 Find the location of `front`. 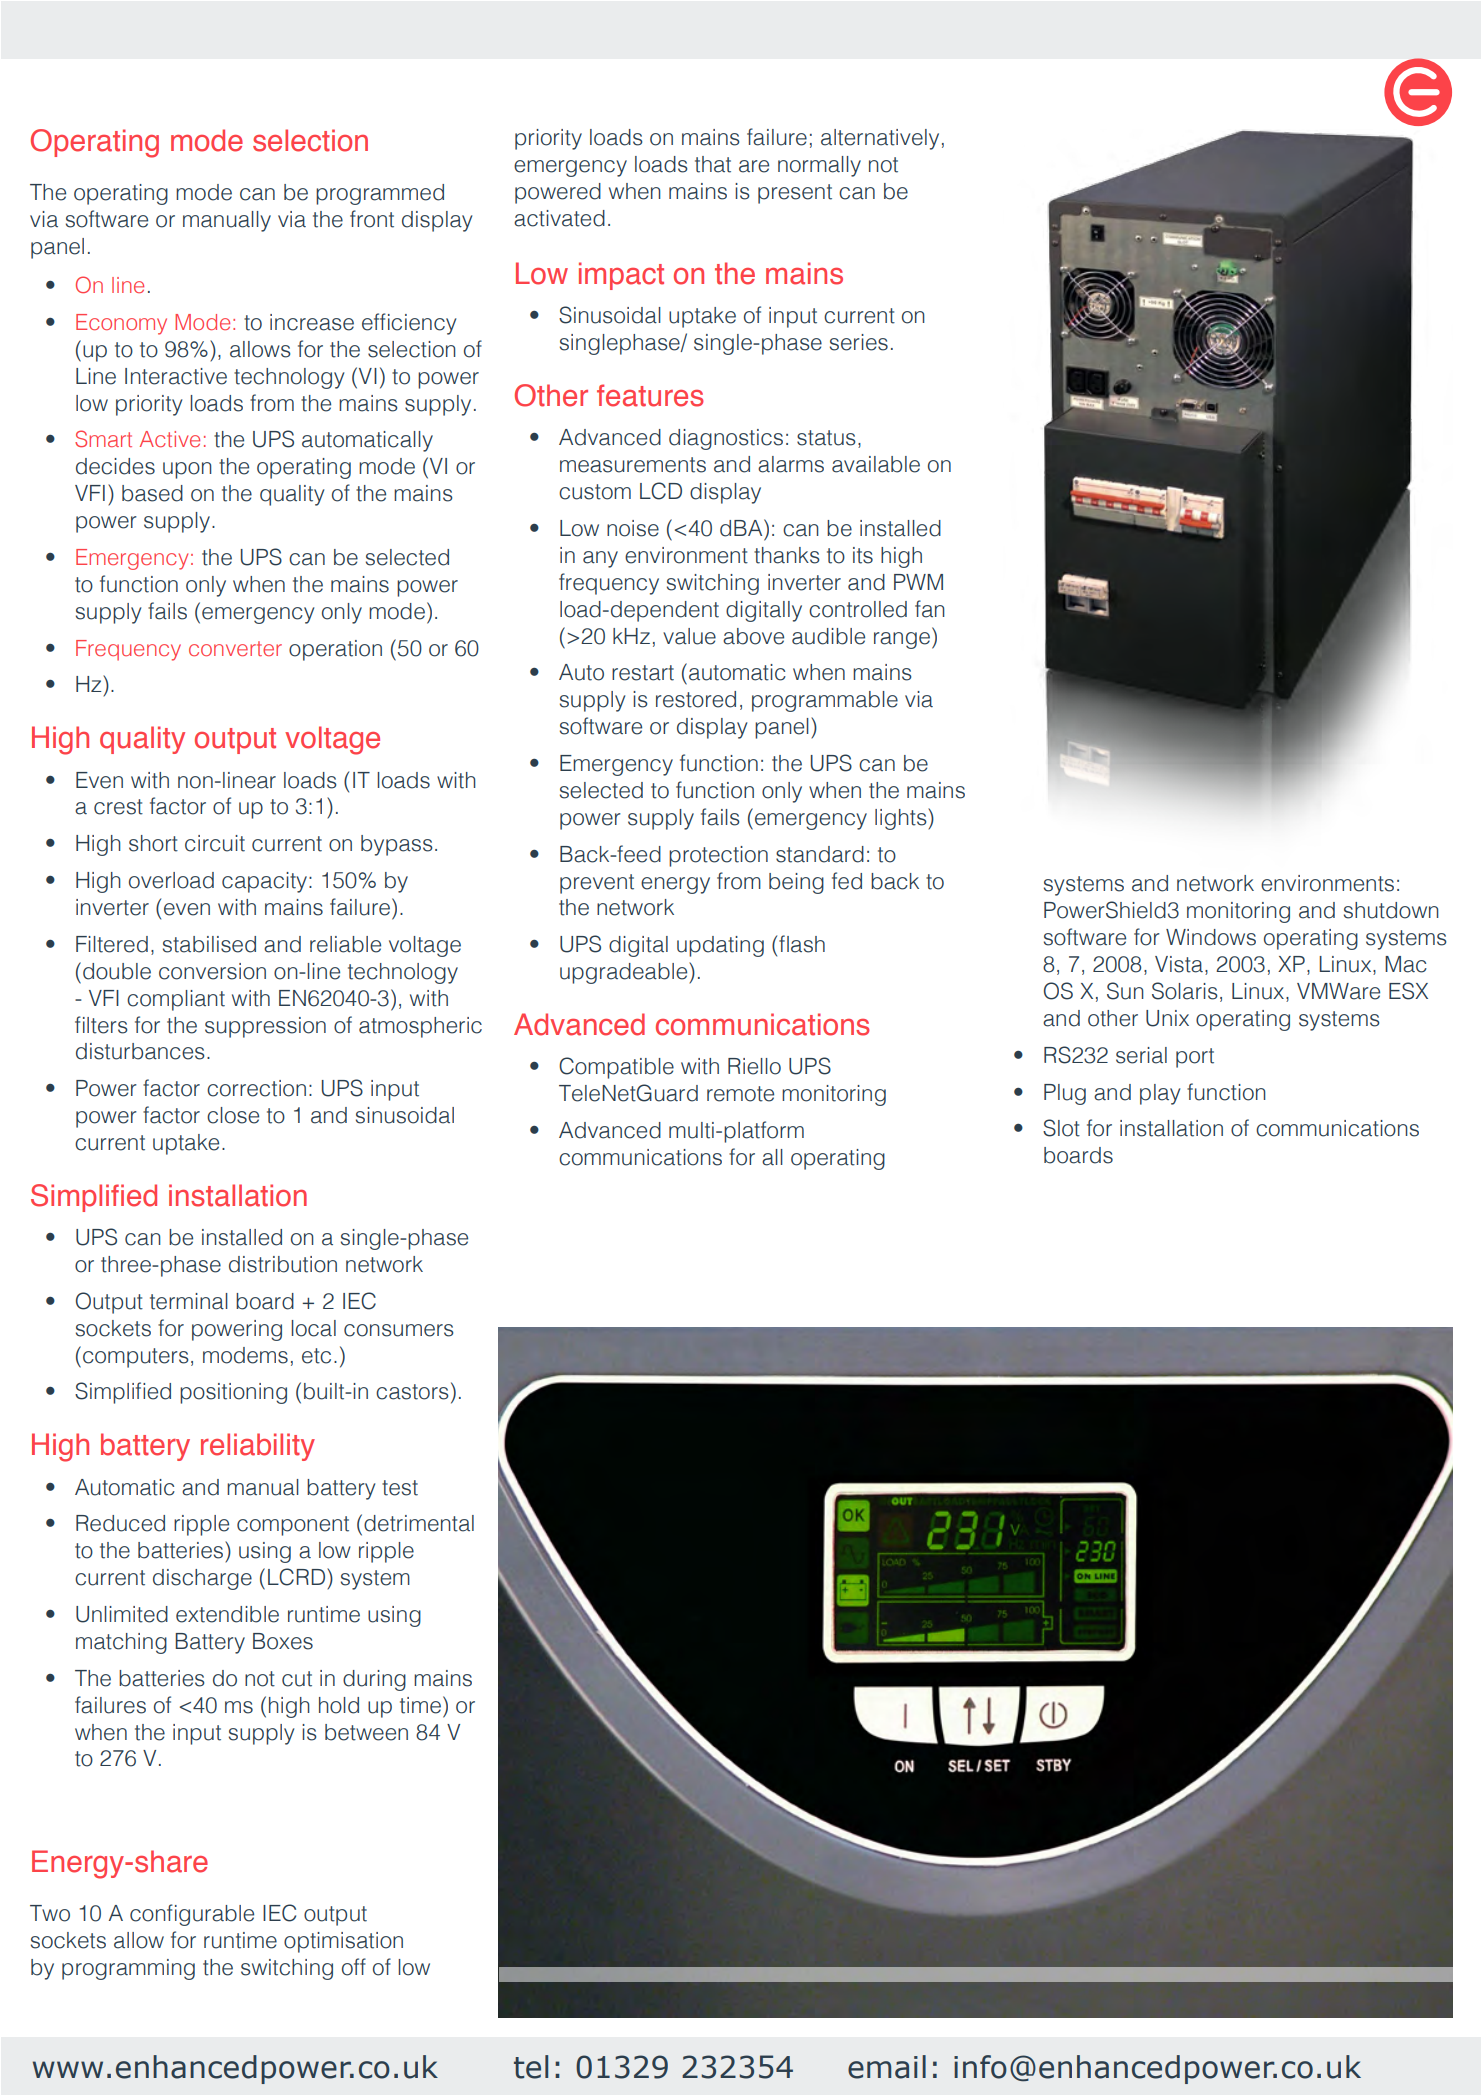

front is located at coordinates (372, 219).
